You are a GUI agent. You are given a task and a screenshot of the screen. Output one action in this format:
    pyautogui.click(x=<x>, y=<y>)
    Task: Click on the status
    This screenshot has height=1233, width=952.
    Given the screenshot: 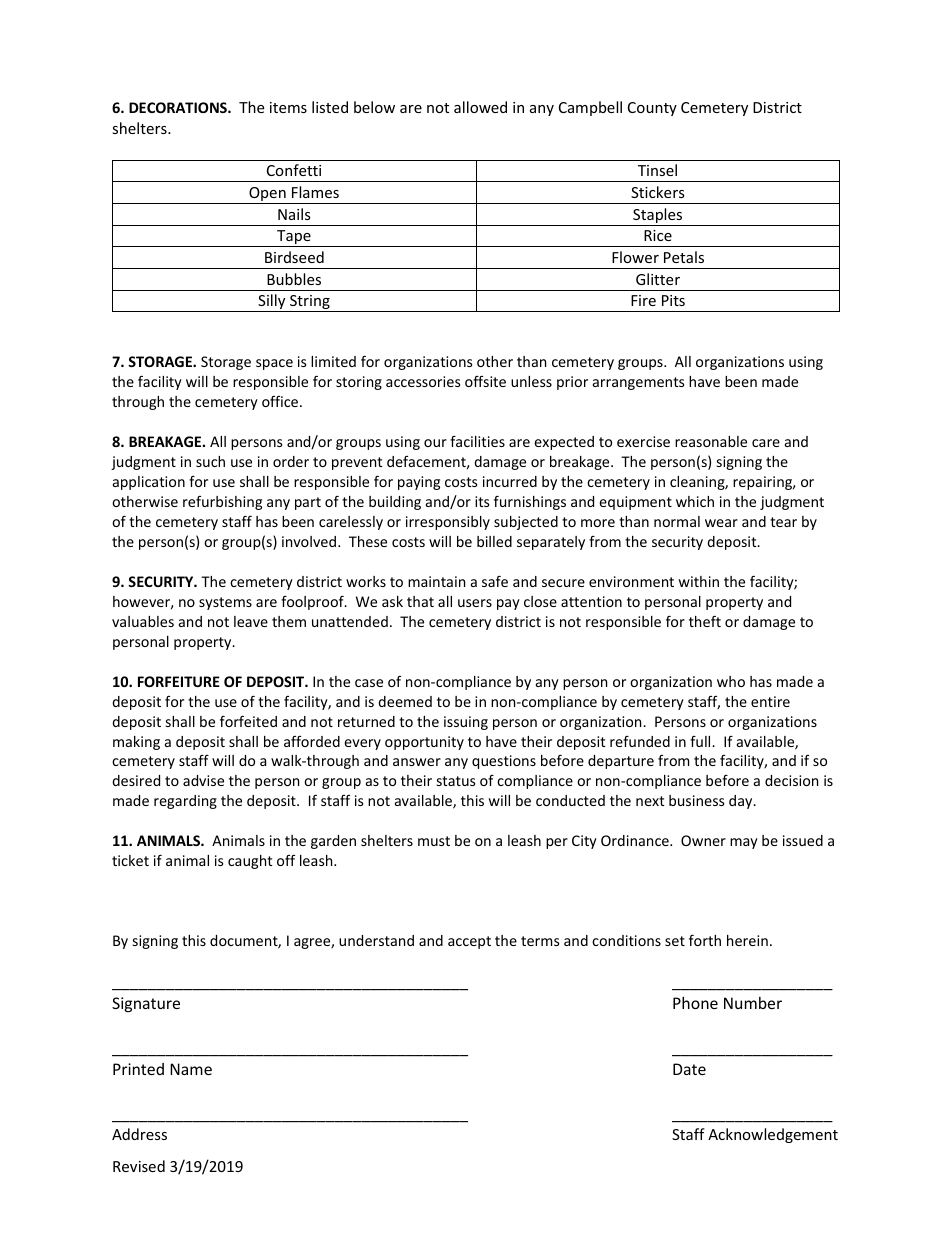 What is the action you would take?
    pyautogui.click(x=456, y=781)
